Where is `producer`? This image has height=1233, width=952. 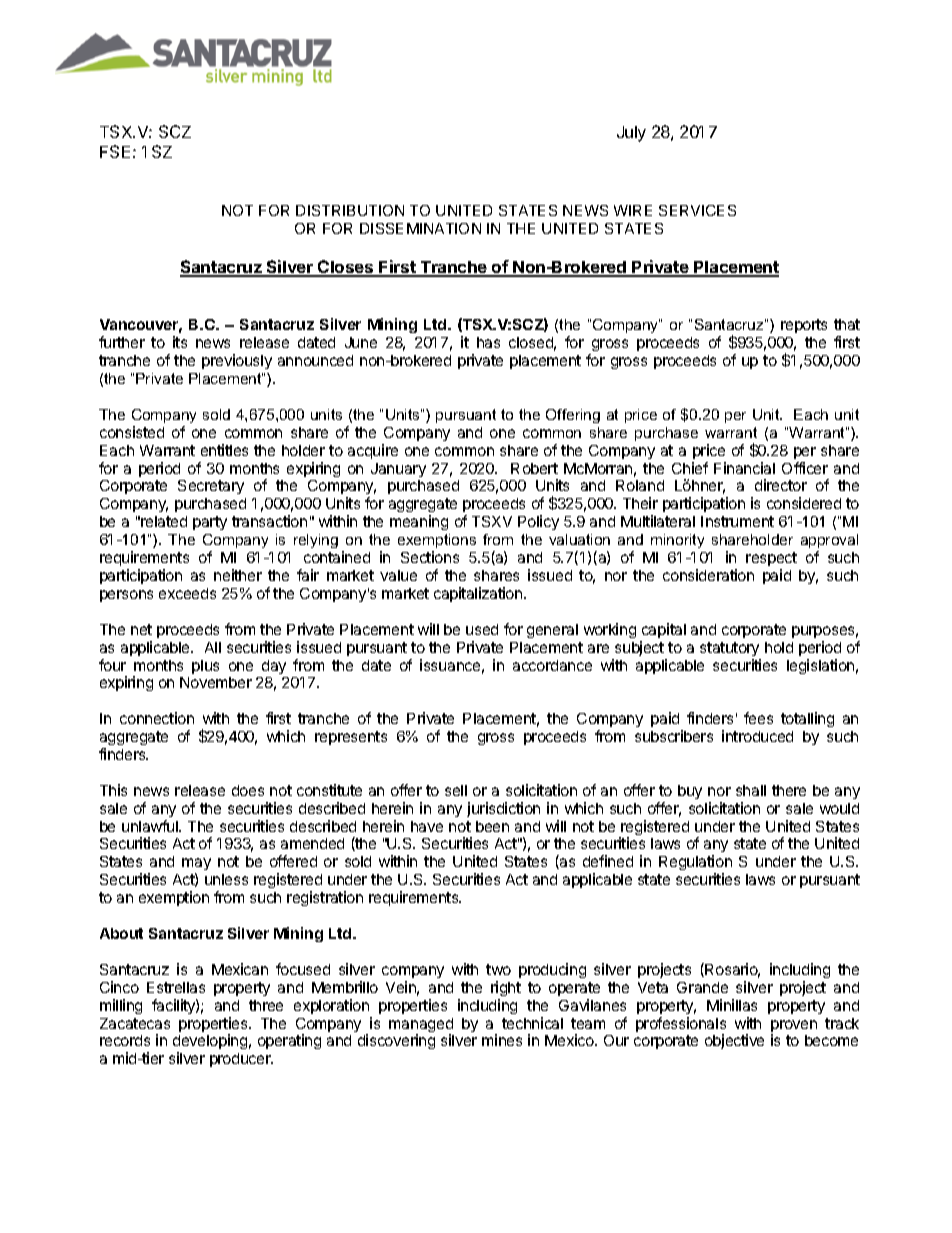 producer is located at coordinates (241, 1060).
